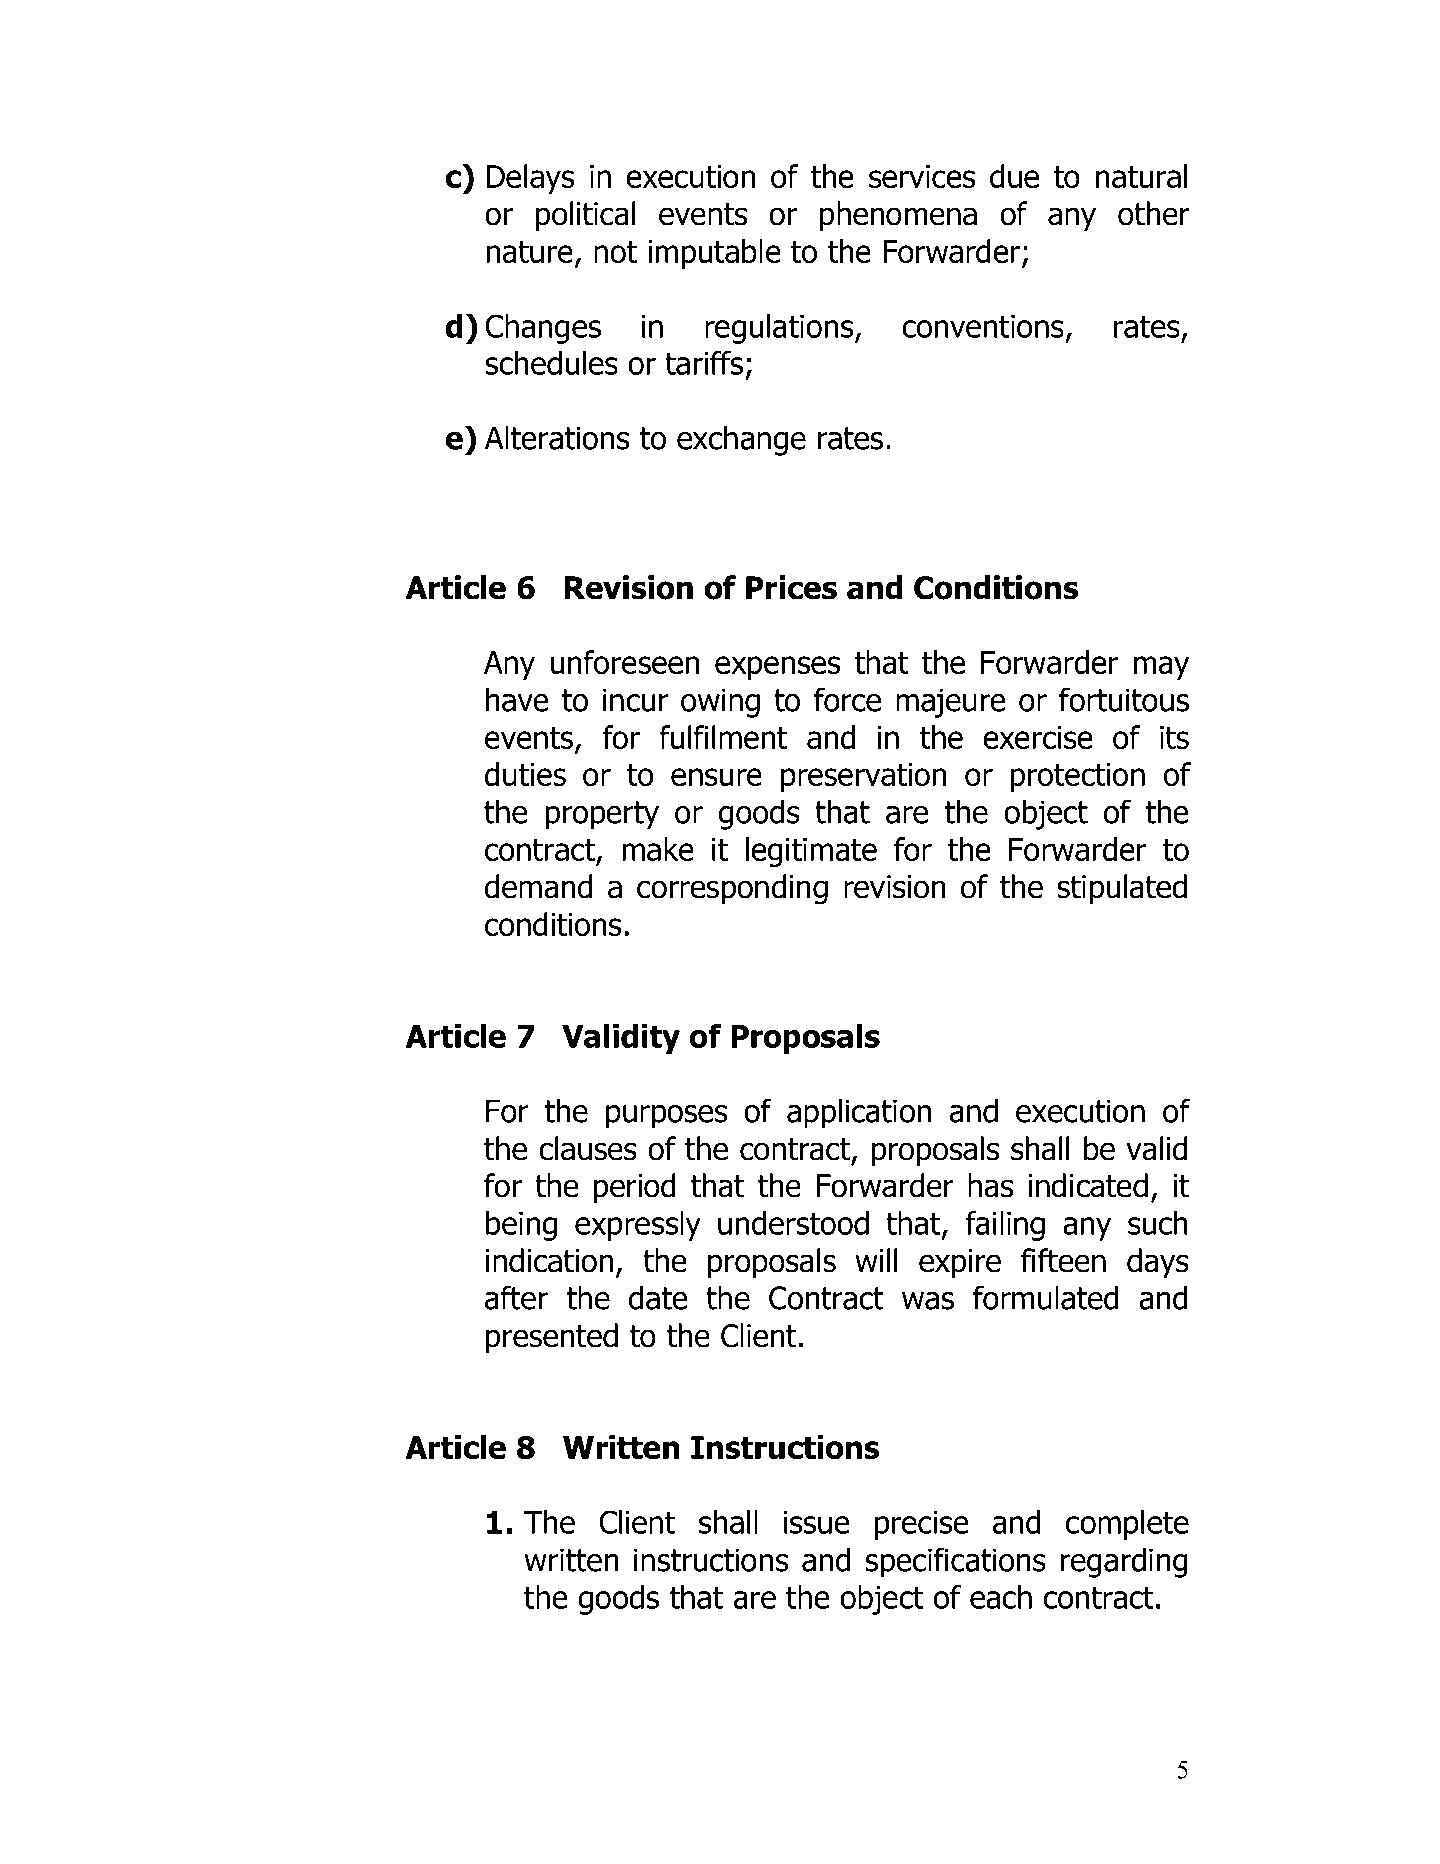  Describe the element at coordinates (1124, 699) in the image. I see `fortuitous` at that location.
